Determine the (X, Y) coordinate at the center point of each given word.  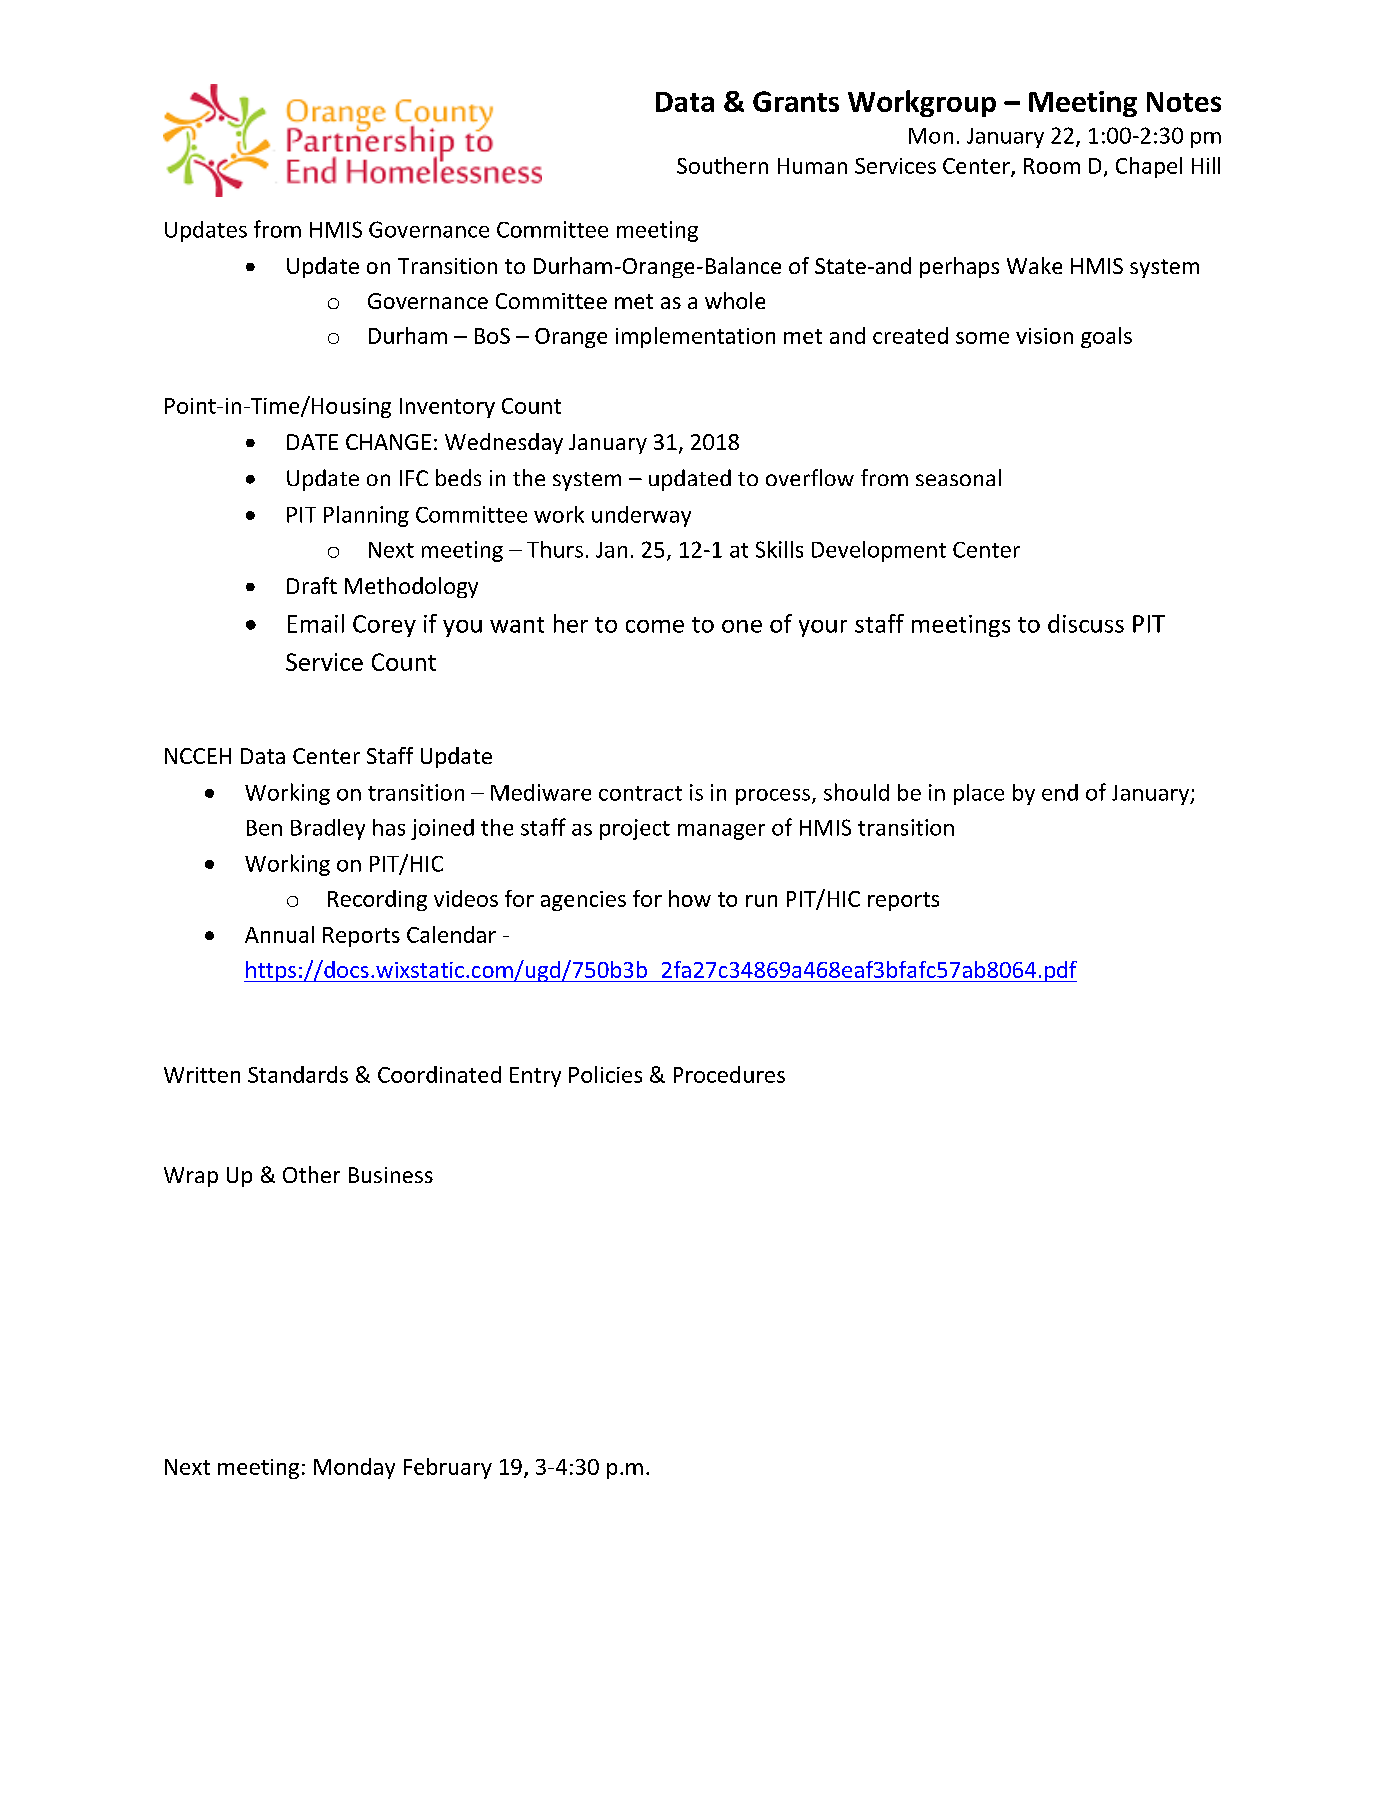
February (448, 1468)
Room (1052, 166)
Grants (796, 101)
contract (640, 793)
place (979, 794)
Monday (354, 1468)
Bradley (328, 829)
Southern (722, 165)
